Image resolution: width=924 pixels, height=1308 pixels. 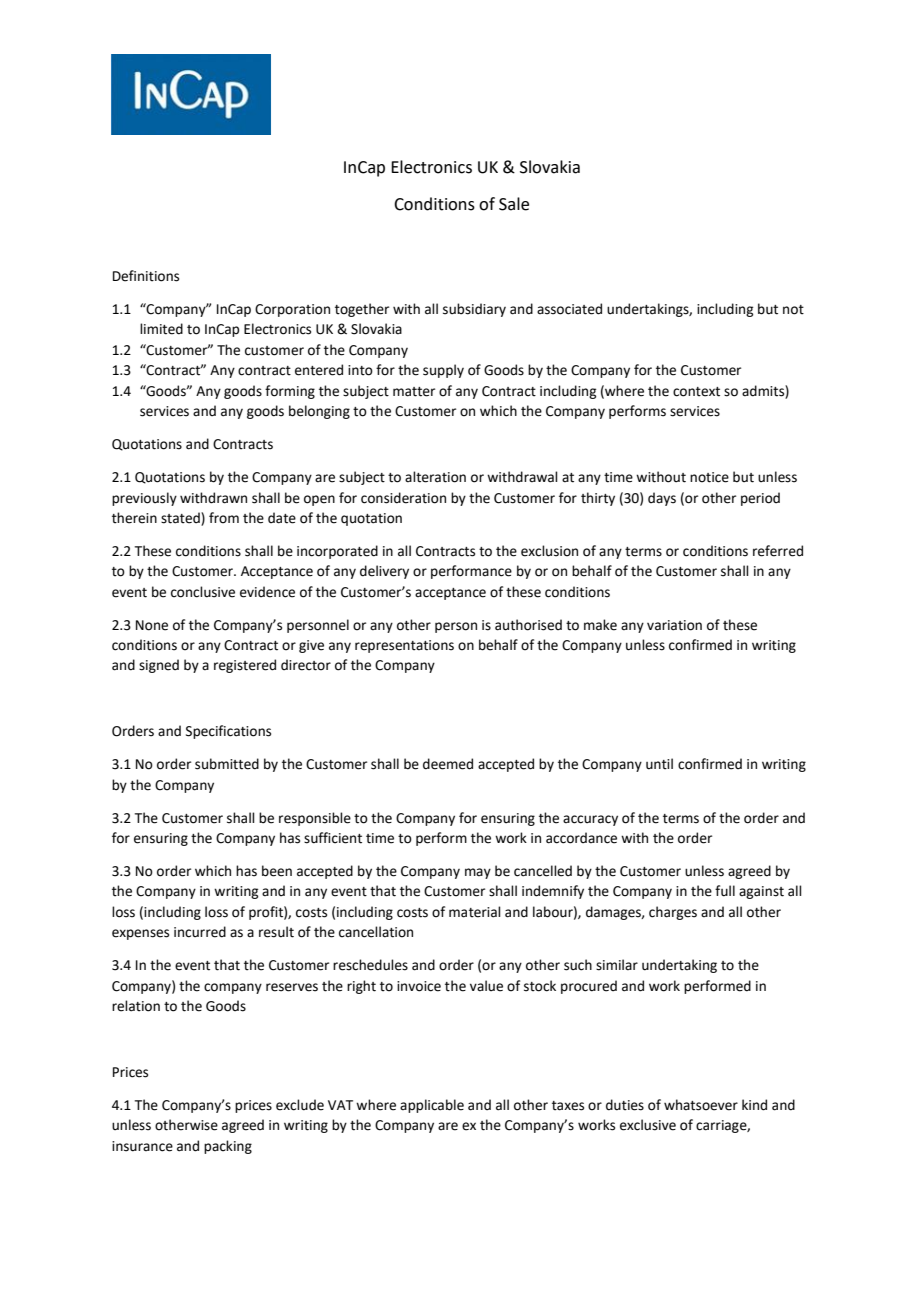 I want to click on packing, so click(x=228, y=1147).
